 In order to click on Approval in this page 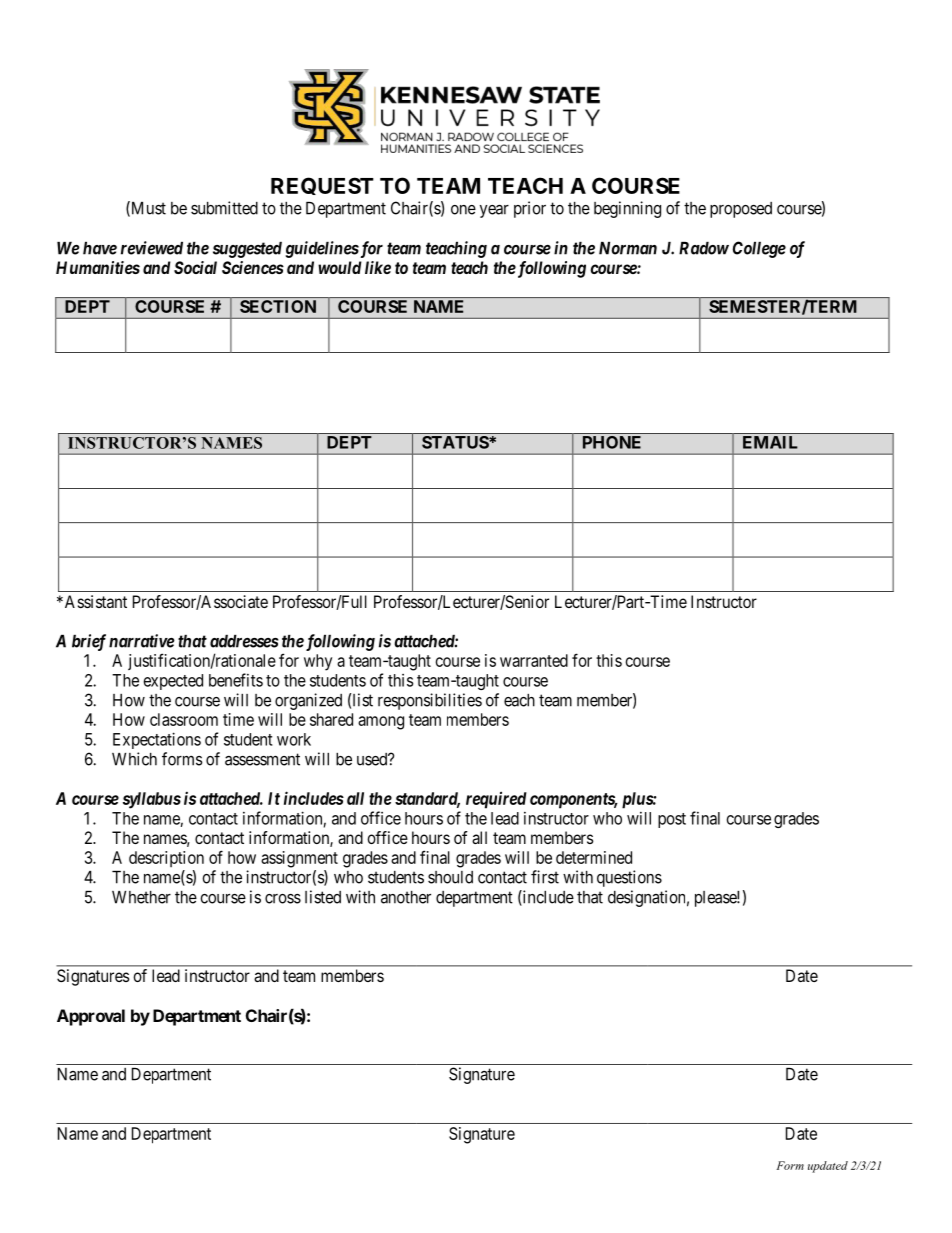, I will do `click(91, 1017)`.
